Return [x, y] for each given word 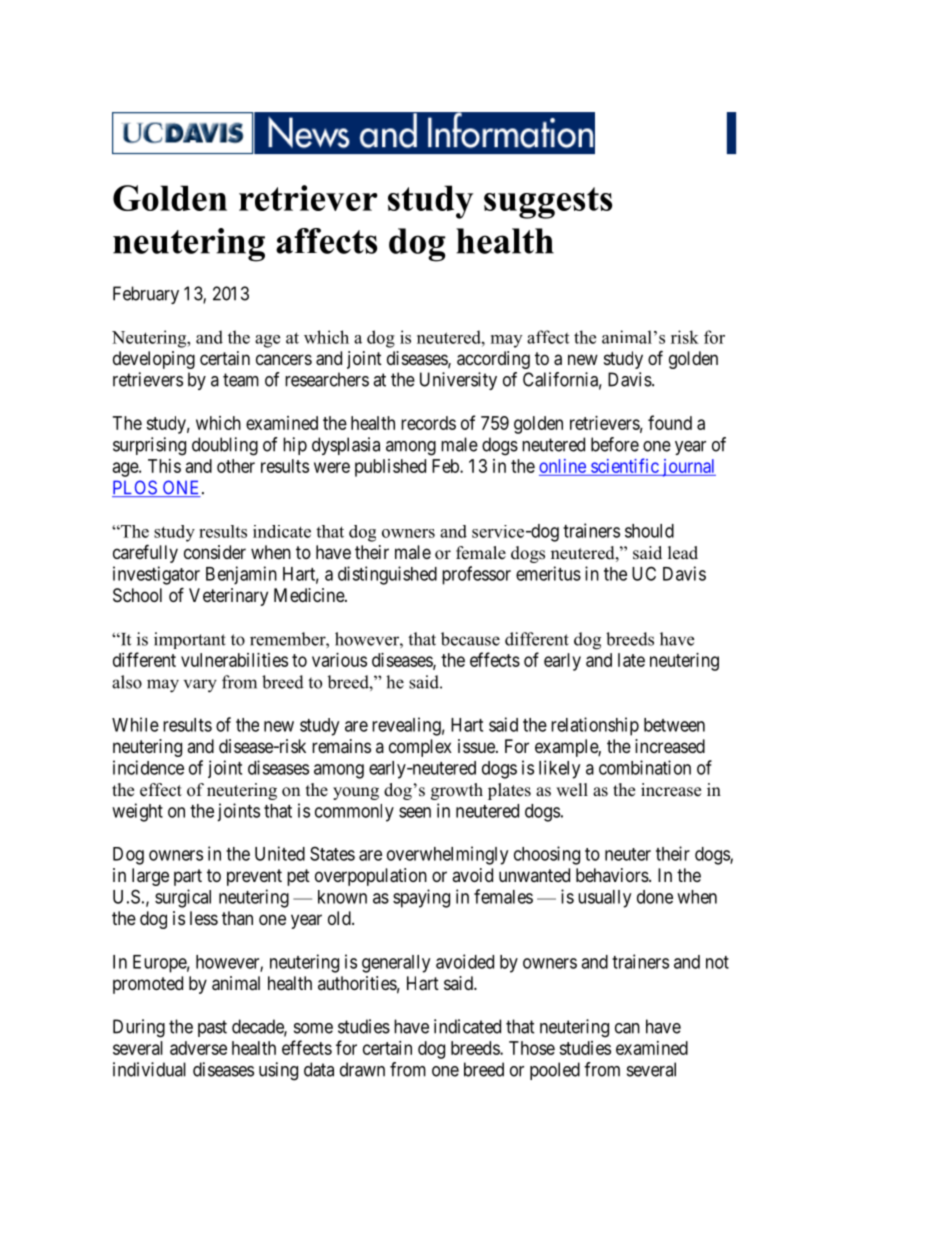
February [146, 295]
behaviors [613, 875]
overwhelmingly [447, 855]
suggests [548, 203]
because [470, 639]
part [188, 877]
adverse [198, 1048]
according [493, 360]
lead [683, 553]
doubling [225, 446]
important [190, 640]
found [670, 422]
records [428, 423]
